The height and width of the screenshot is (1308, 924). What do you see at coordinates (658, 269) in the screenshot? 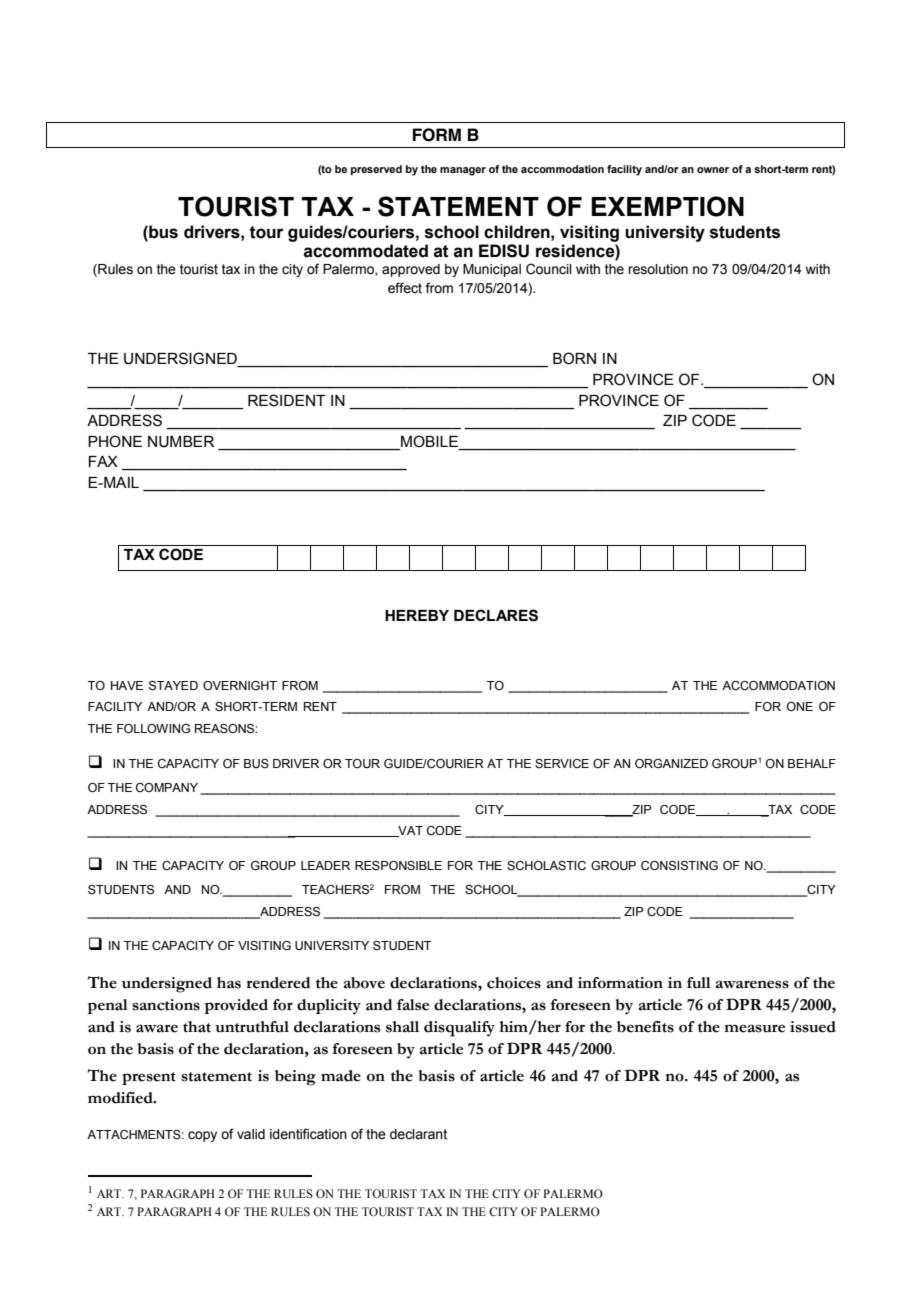
I see `resolution` at bounding box center [658, 269].
